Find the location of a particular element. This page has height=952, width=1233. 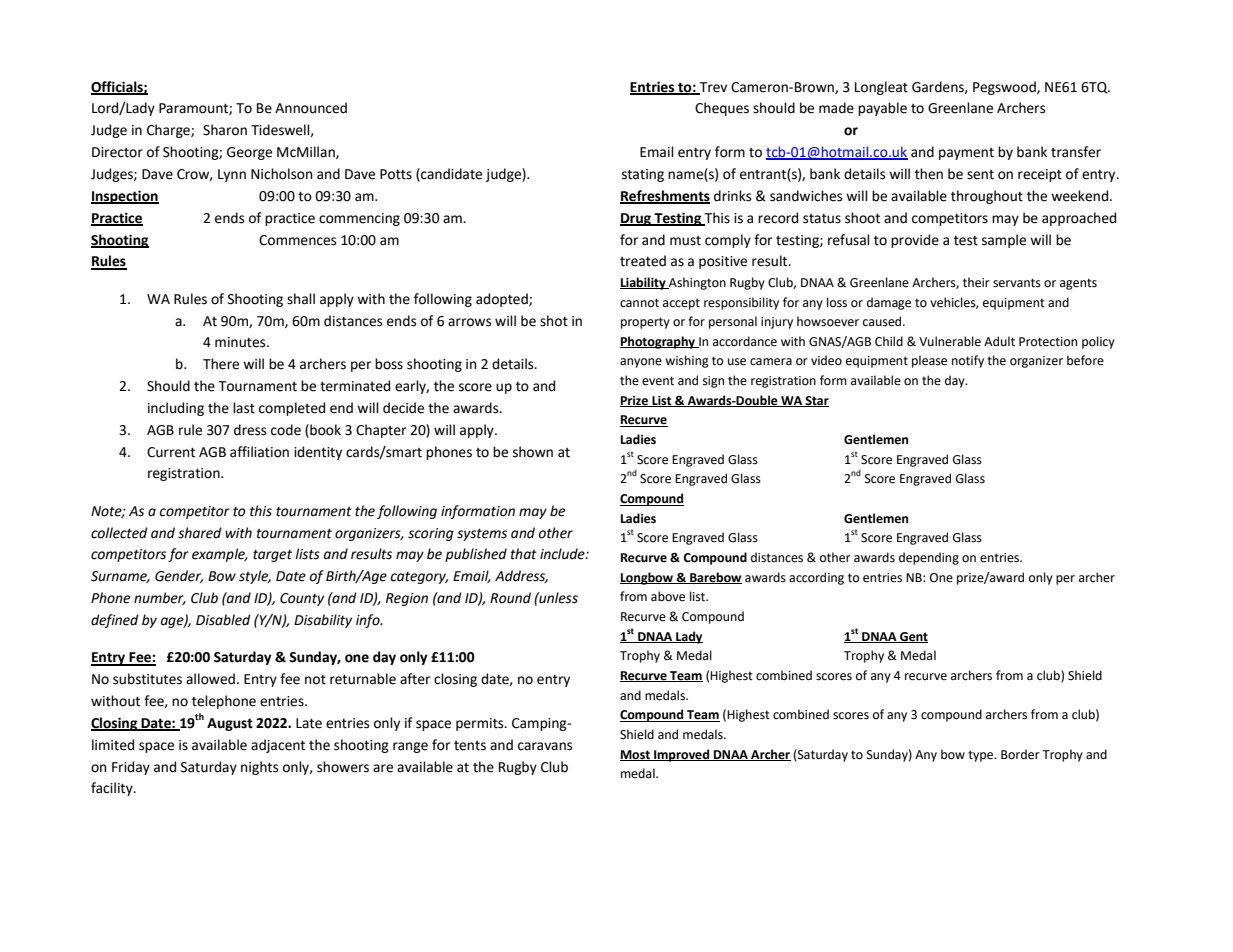

include is located at coordinates (563, 554).
